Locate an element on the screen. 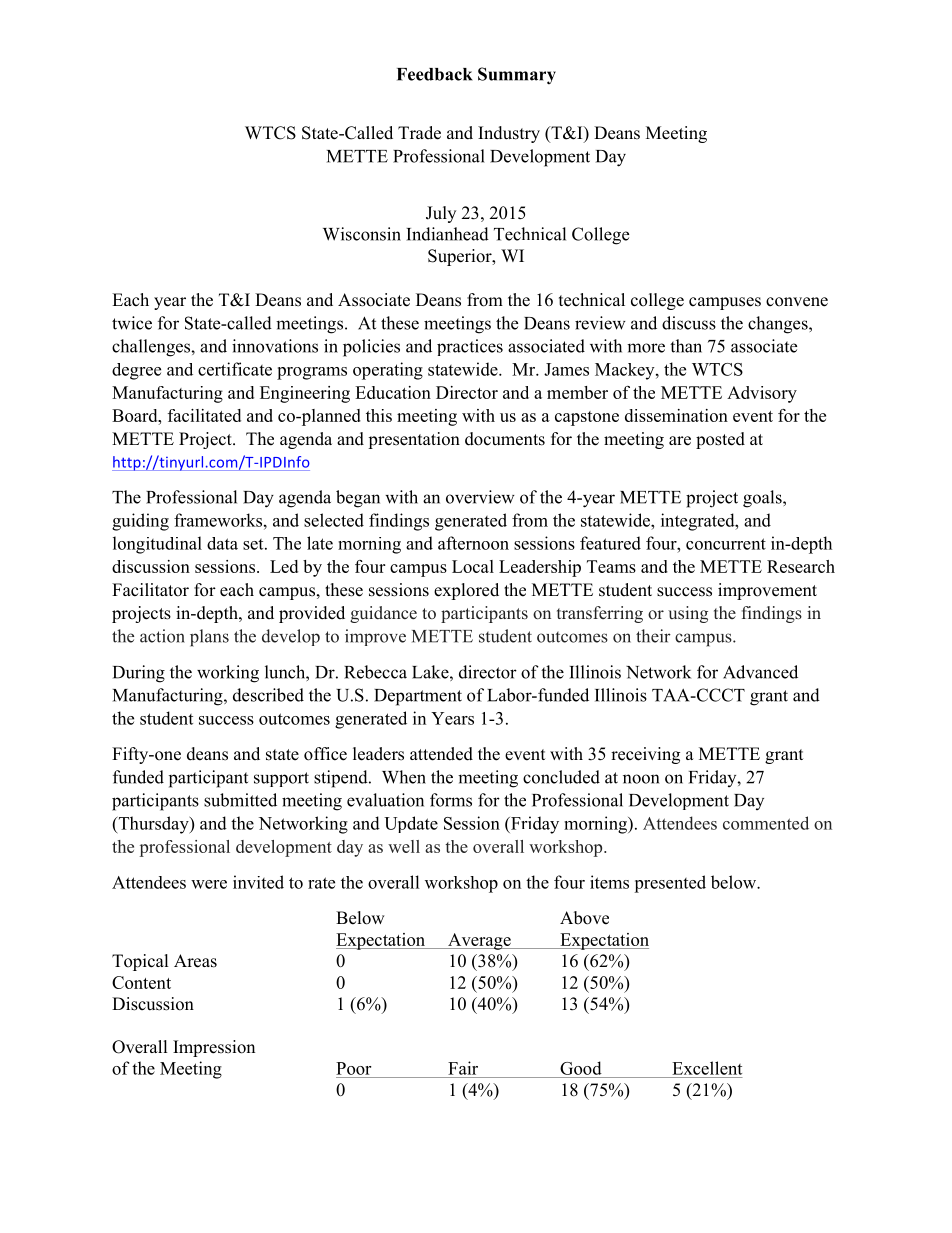  Local is located at coordinates (473, 566).
